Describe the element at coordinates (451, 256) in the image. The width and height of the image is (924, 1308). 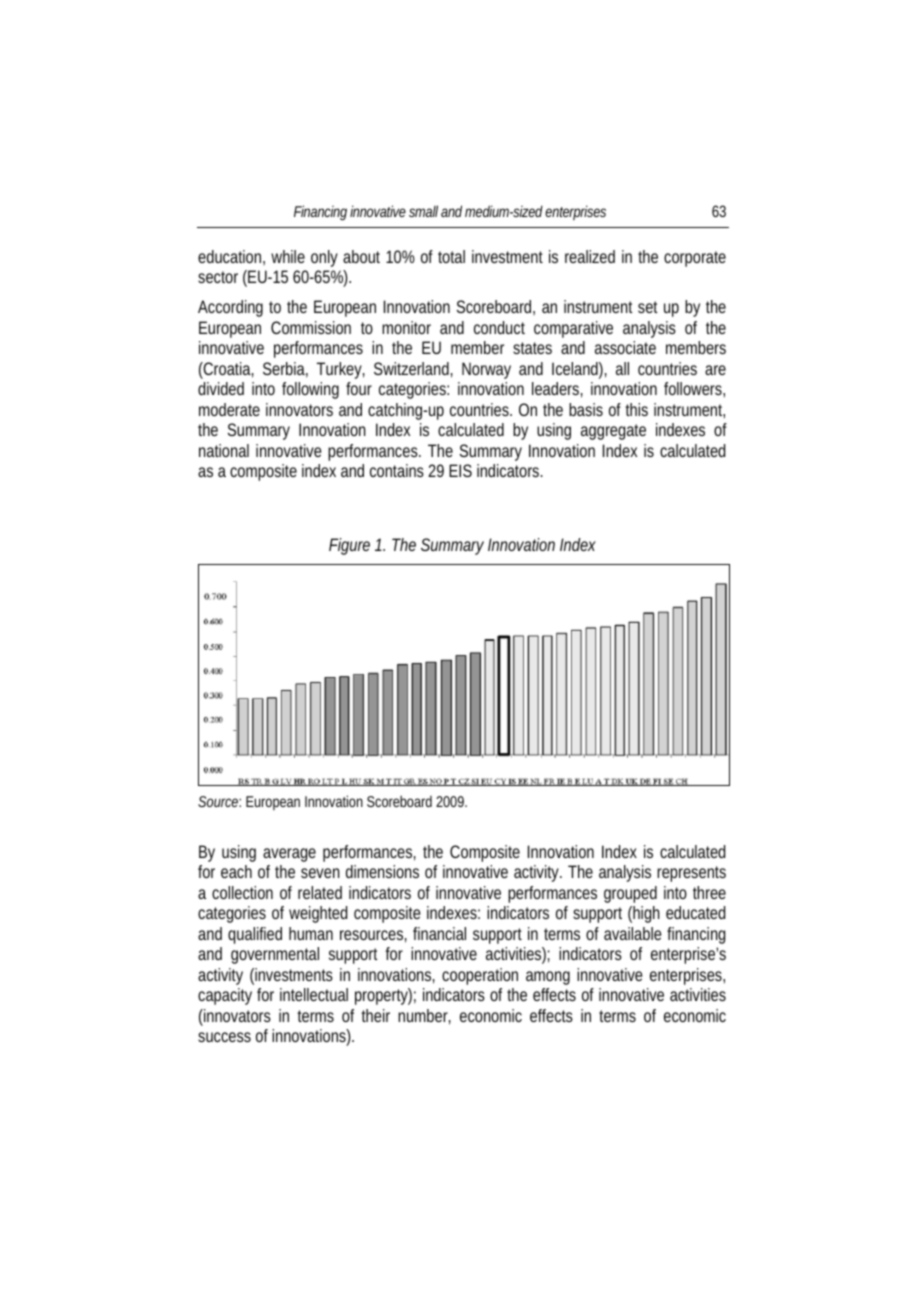
I see `total` at that location.
